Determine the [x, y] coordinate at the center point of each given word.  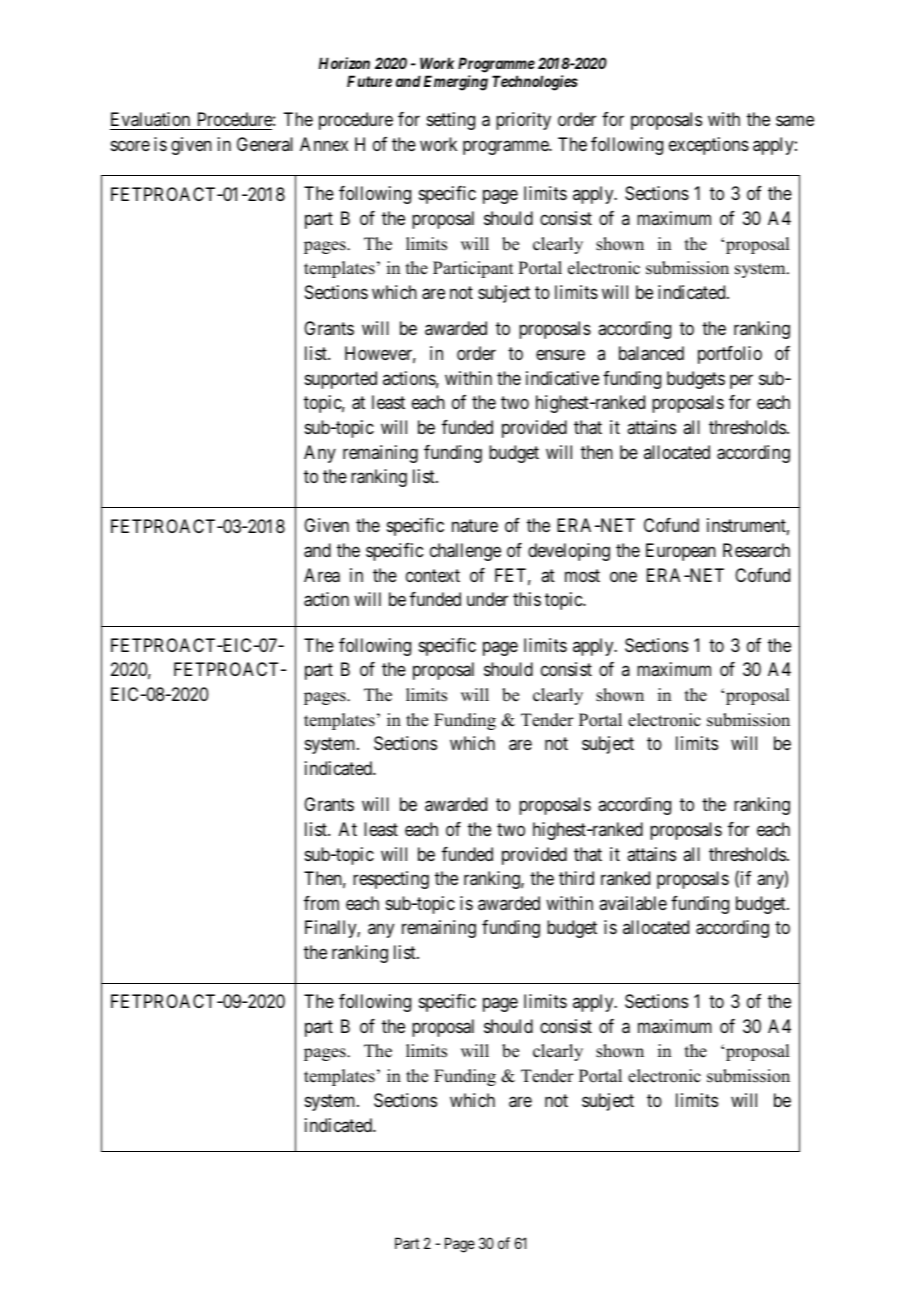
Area [322, 575]
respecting [391, 880]
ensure [560, 354]
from [321, 903]
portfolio [730, 355]
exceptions [709, 146]
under [487, 599]
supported [341, 380]
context [433, 575]
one [623, 576]
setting [451, 121]
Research [756, 550]
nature [475, 526]
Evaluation [151, 121]
